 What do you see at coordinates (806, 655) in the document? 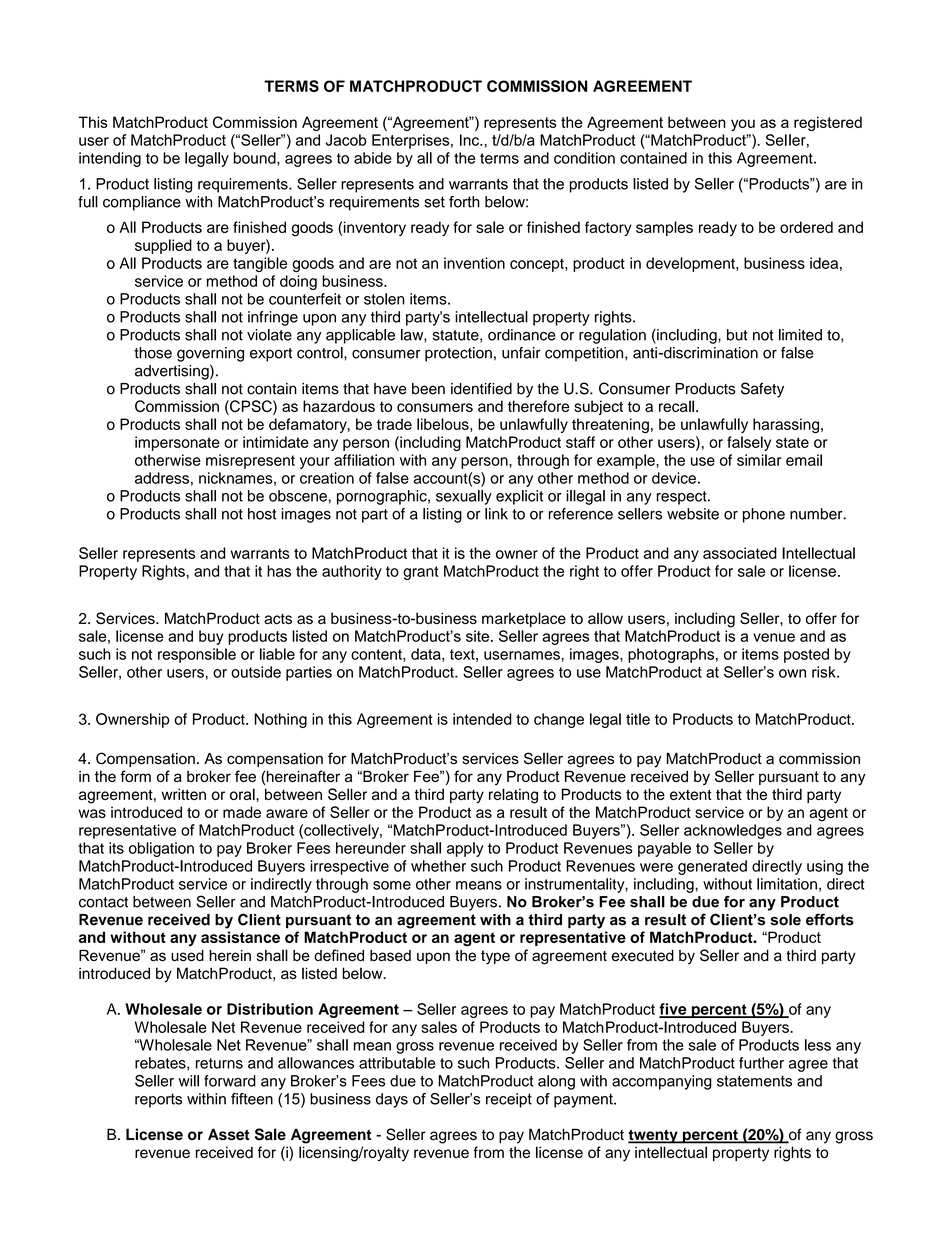
I see `posted` at bounding box center [806, 655].
